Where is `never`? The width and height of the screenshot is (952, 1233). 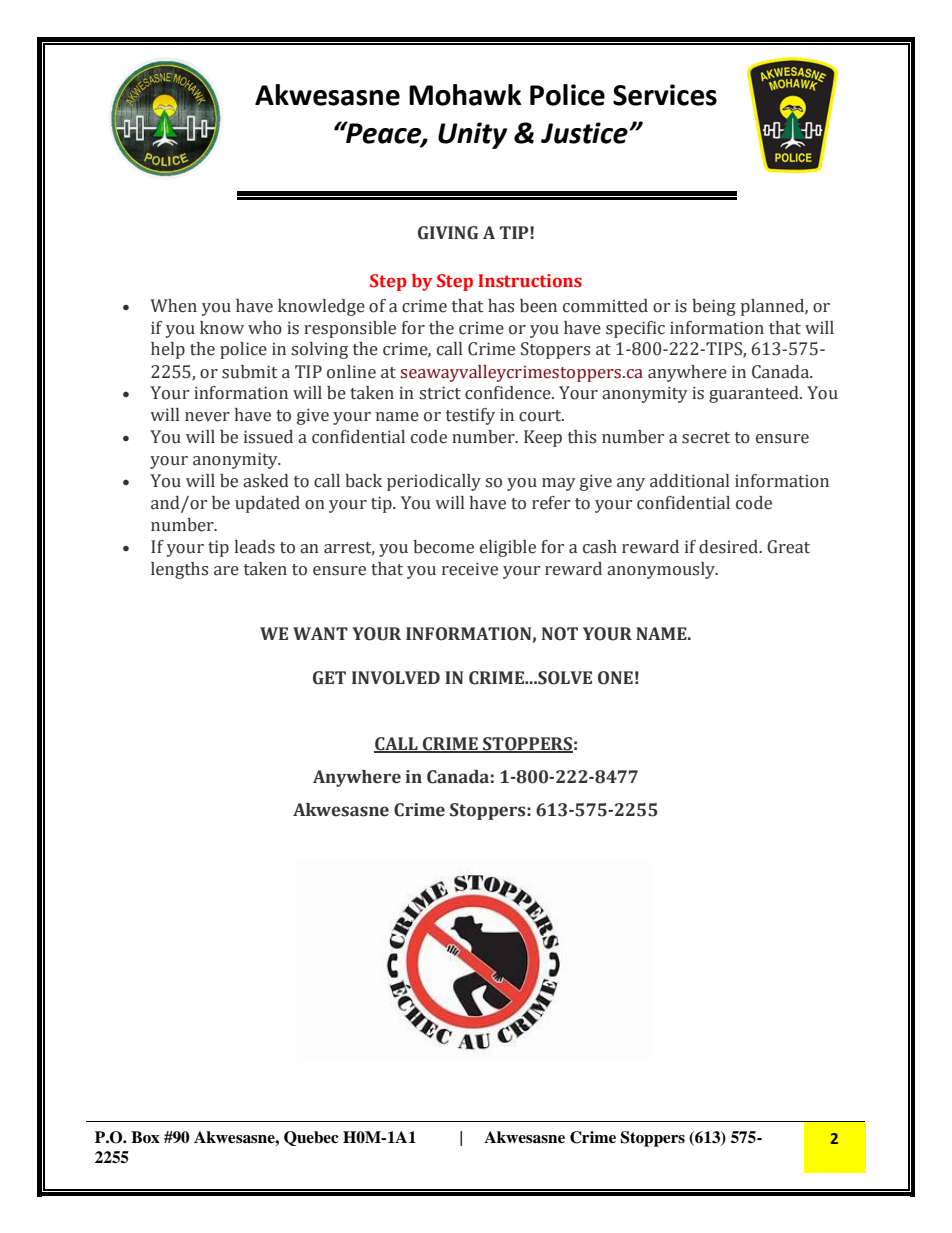 never is located at coordinates (207, 417).
